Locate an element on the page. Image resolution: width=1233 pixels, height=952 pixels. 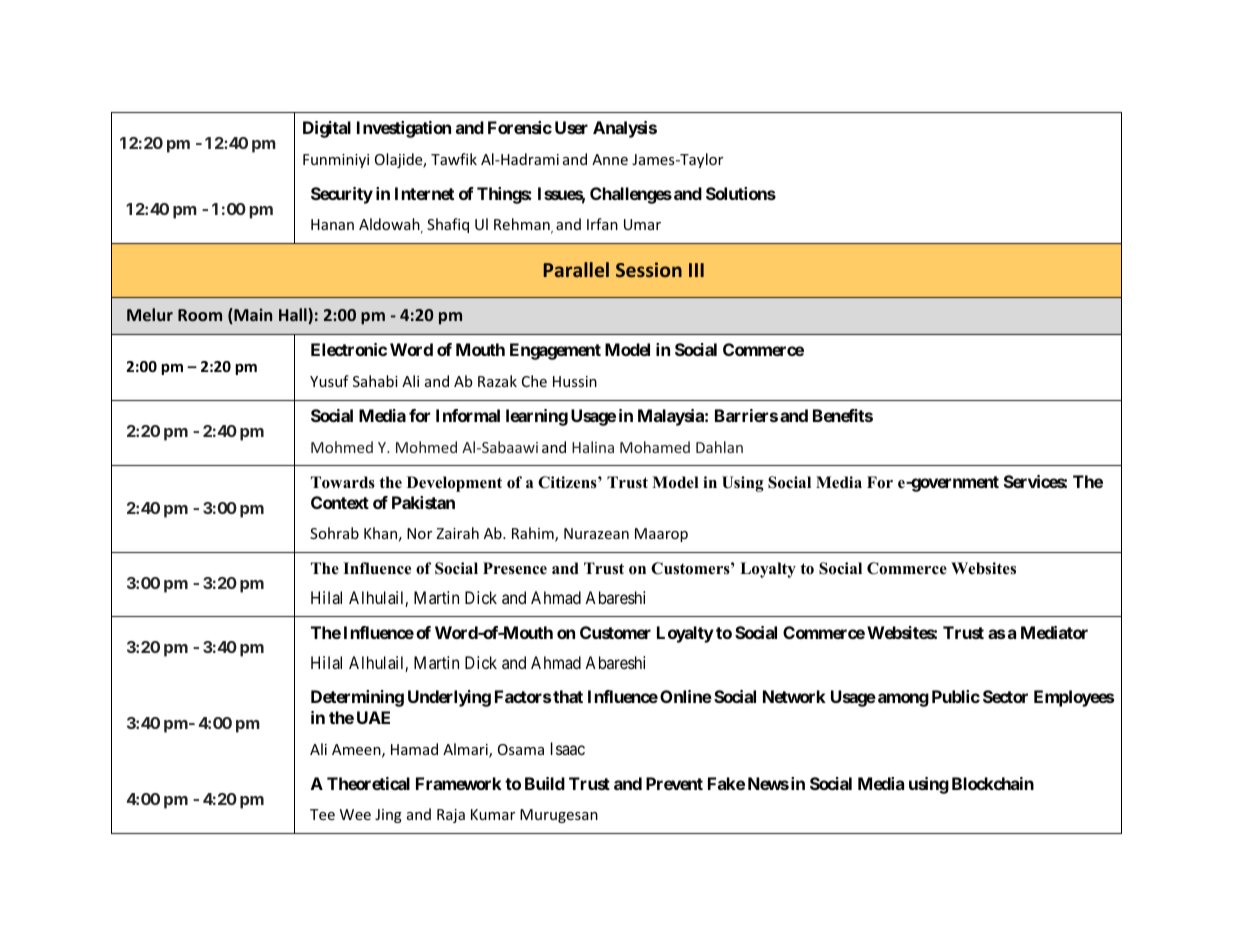
Yusuf is located at coordinates (329, 381).
